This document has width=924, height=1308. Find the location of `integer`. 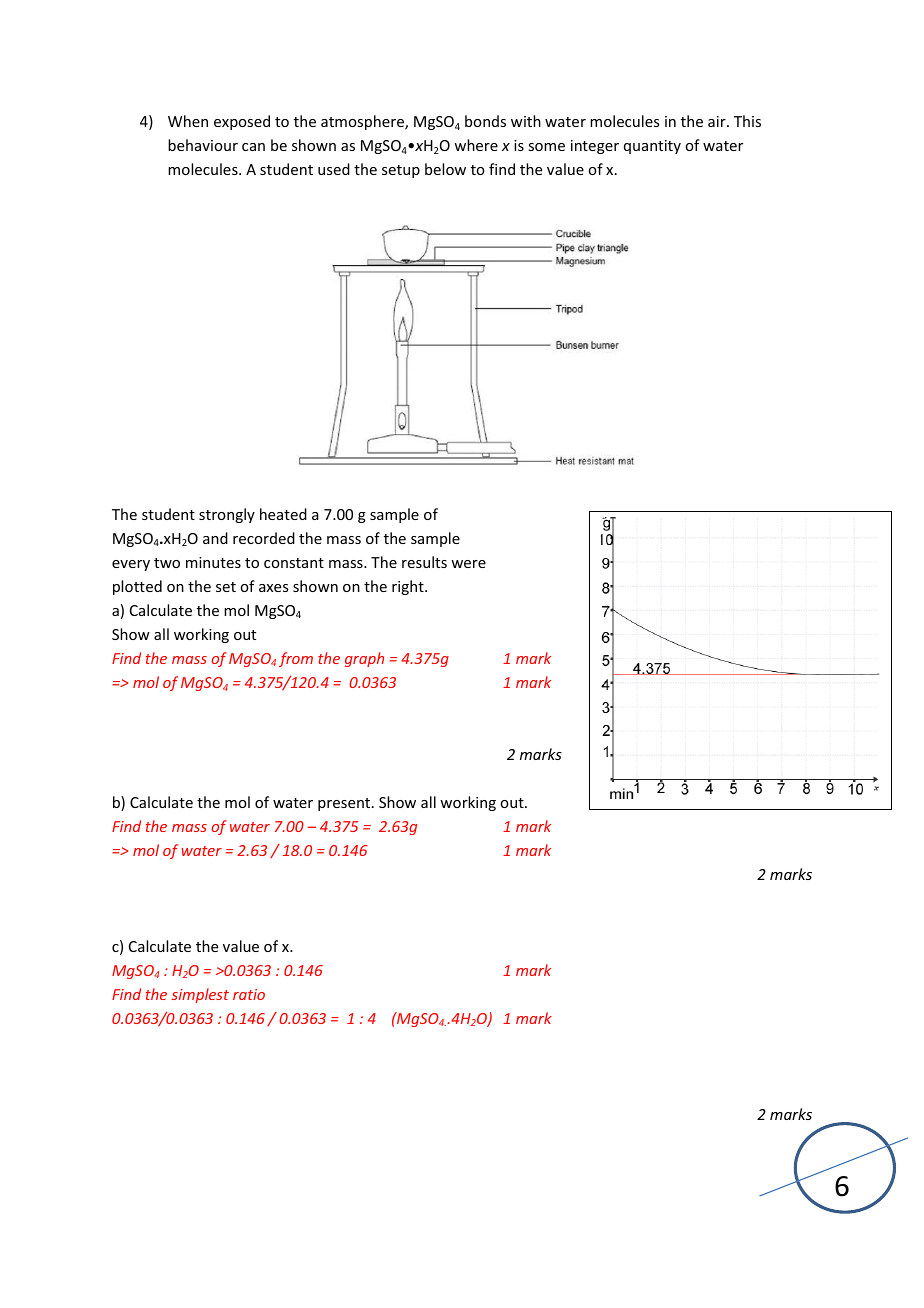

integer is located at coordinates (595, 147).
